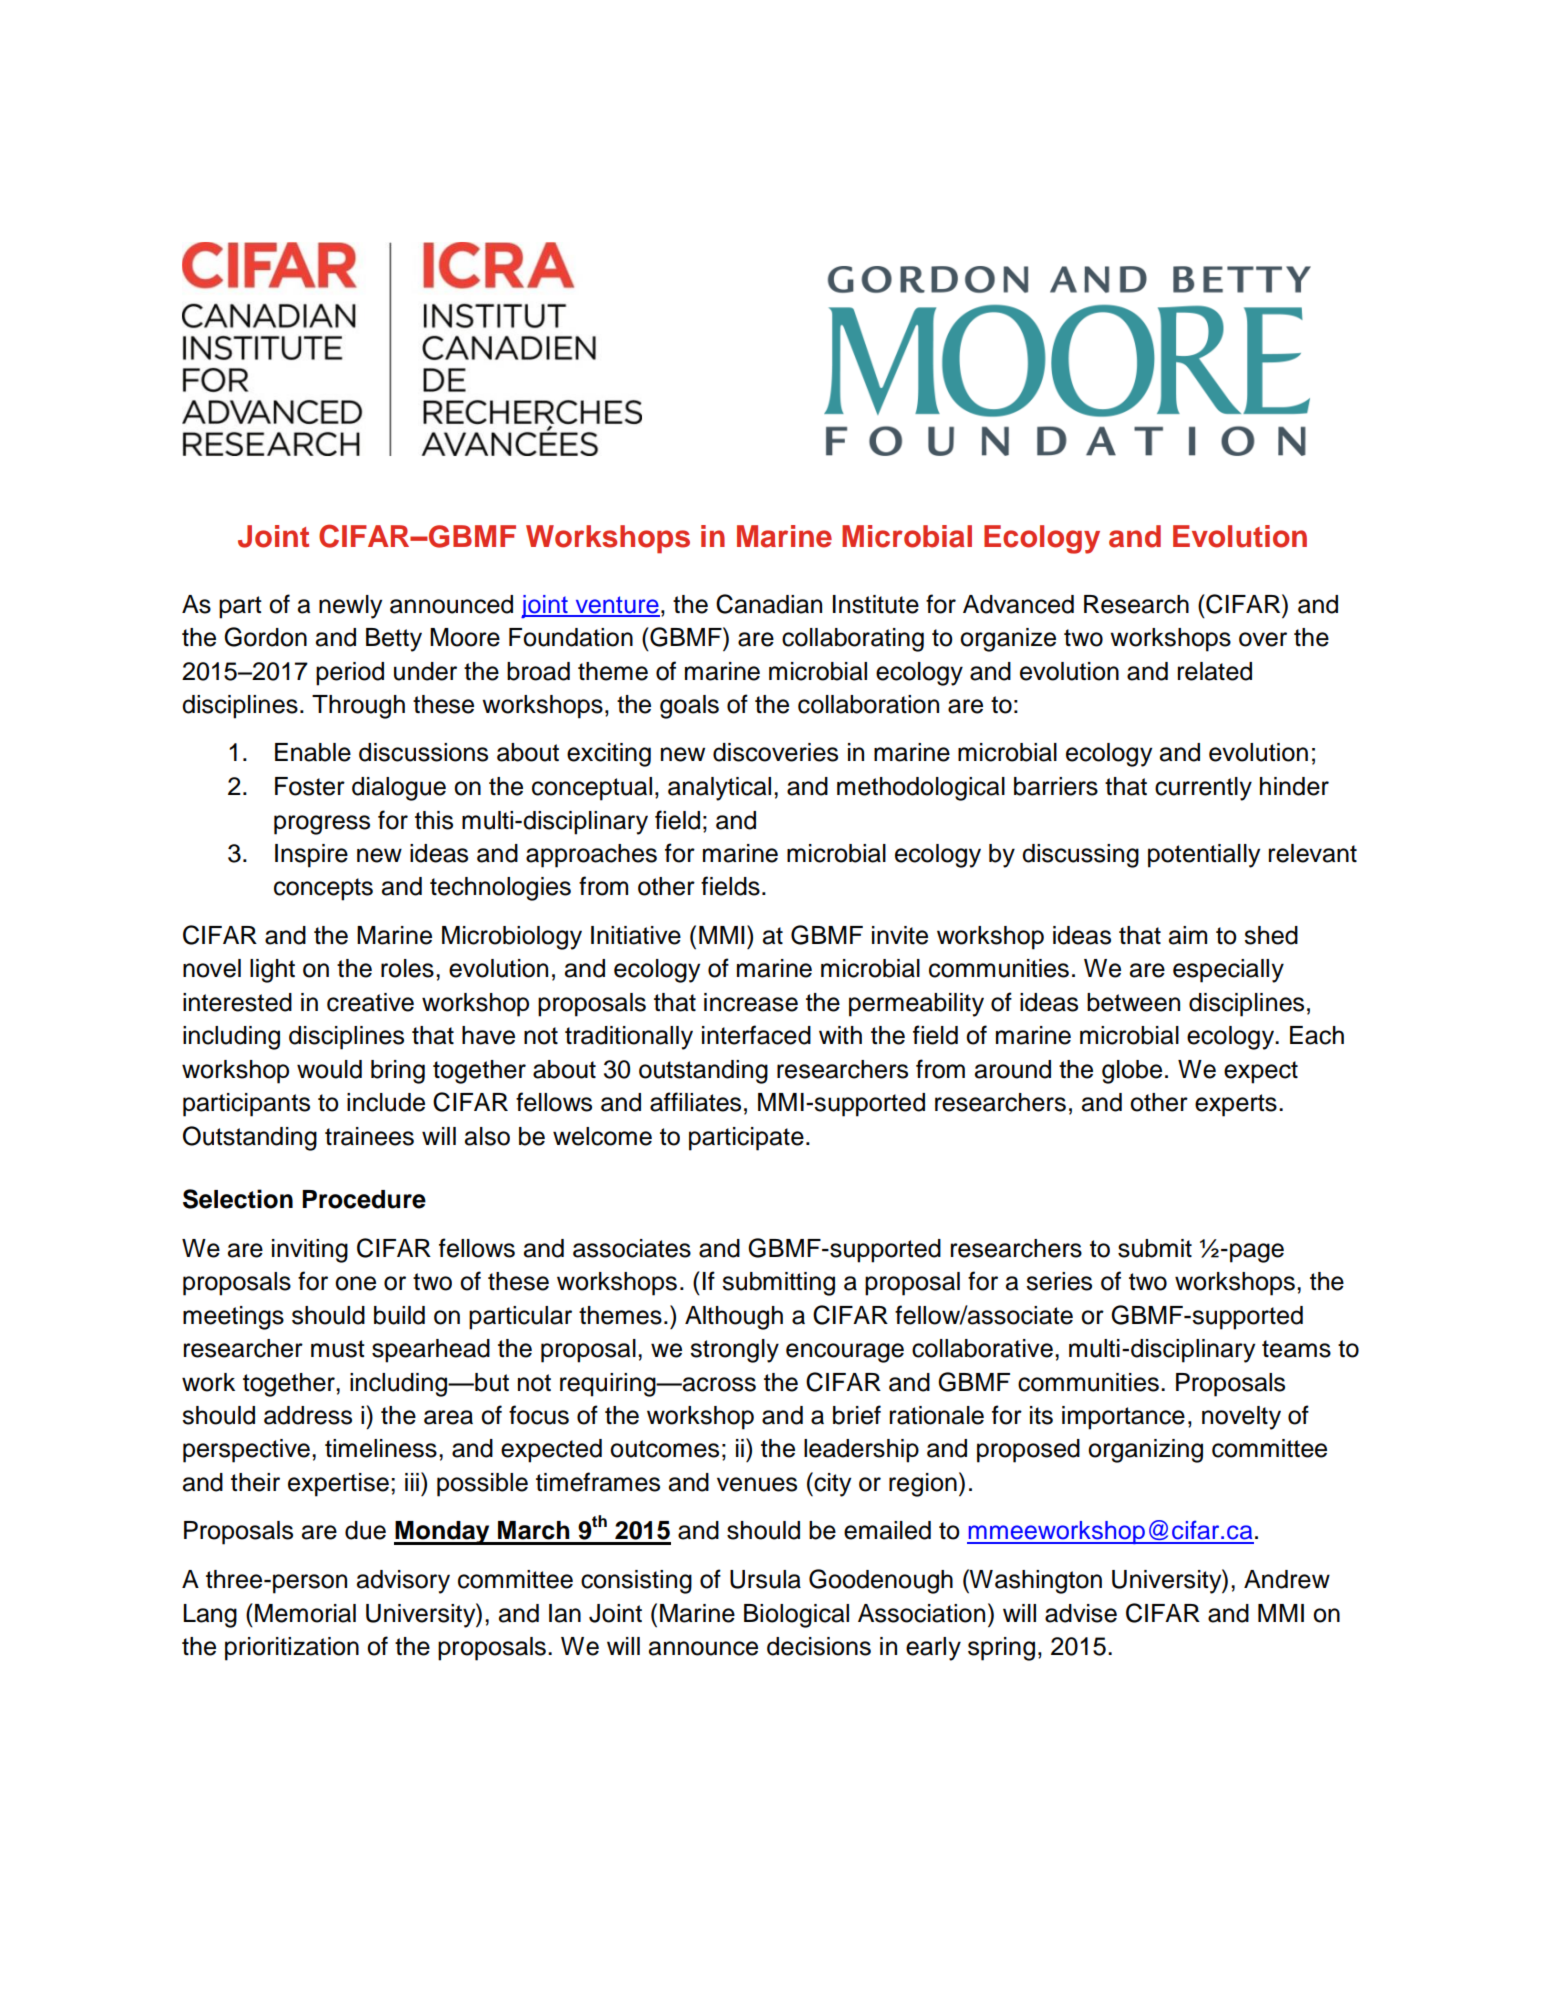  Describe the element at coordinates (636, 935) in the screenshot. I see `Initiative` at that location.
